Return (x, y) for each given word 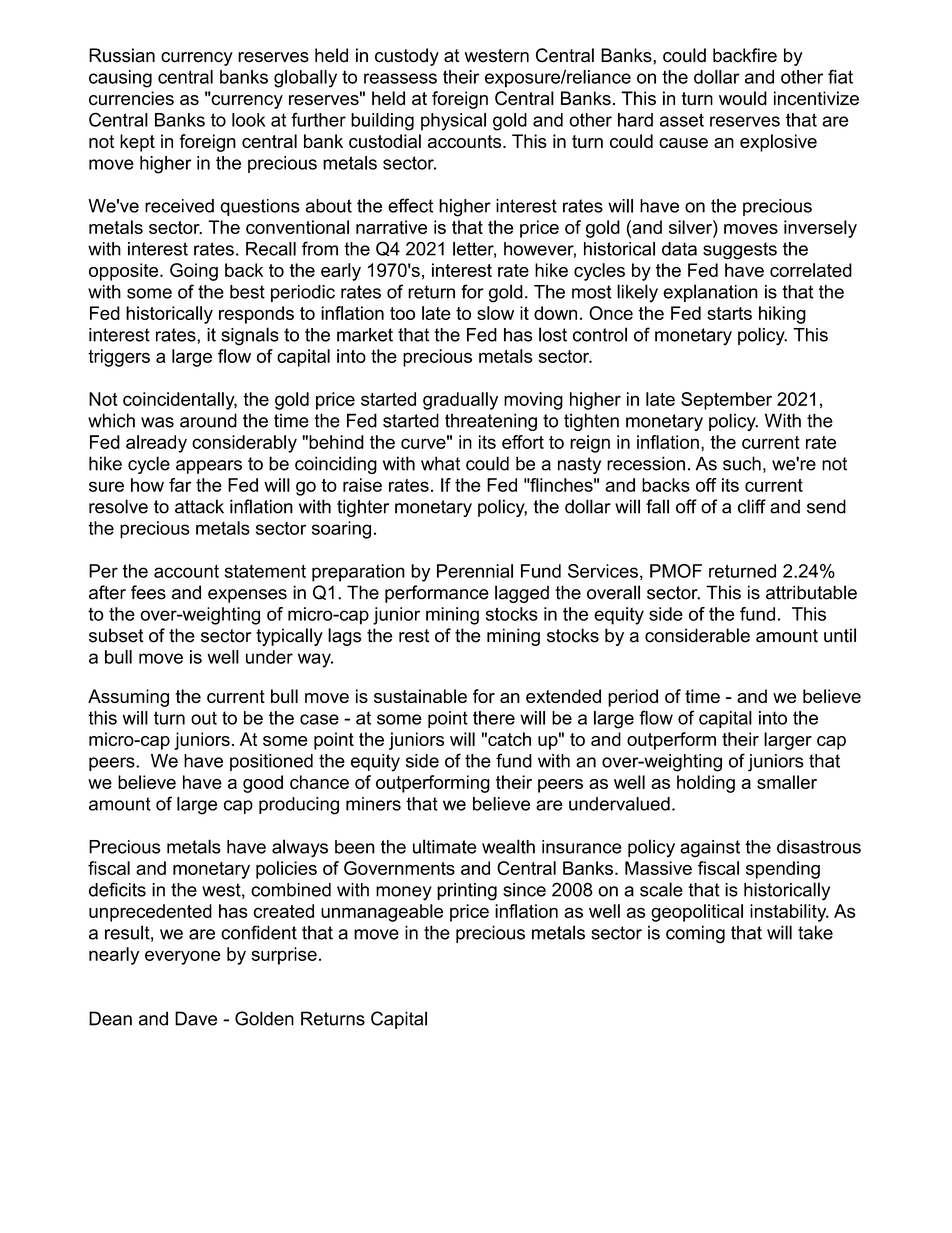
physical (453, 122)
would (743, 98)
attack (199, 506)
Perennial (475, 571)
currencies (131, 98)
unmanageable (382, 913)
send (826, 506)
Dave (196, 1018)
